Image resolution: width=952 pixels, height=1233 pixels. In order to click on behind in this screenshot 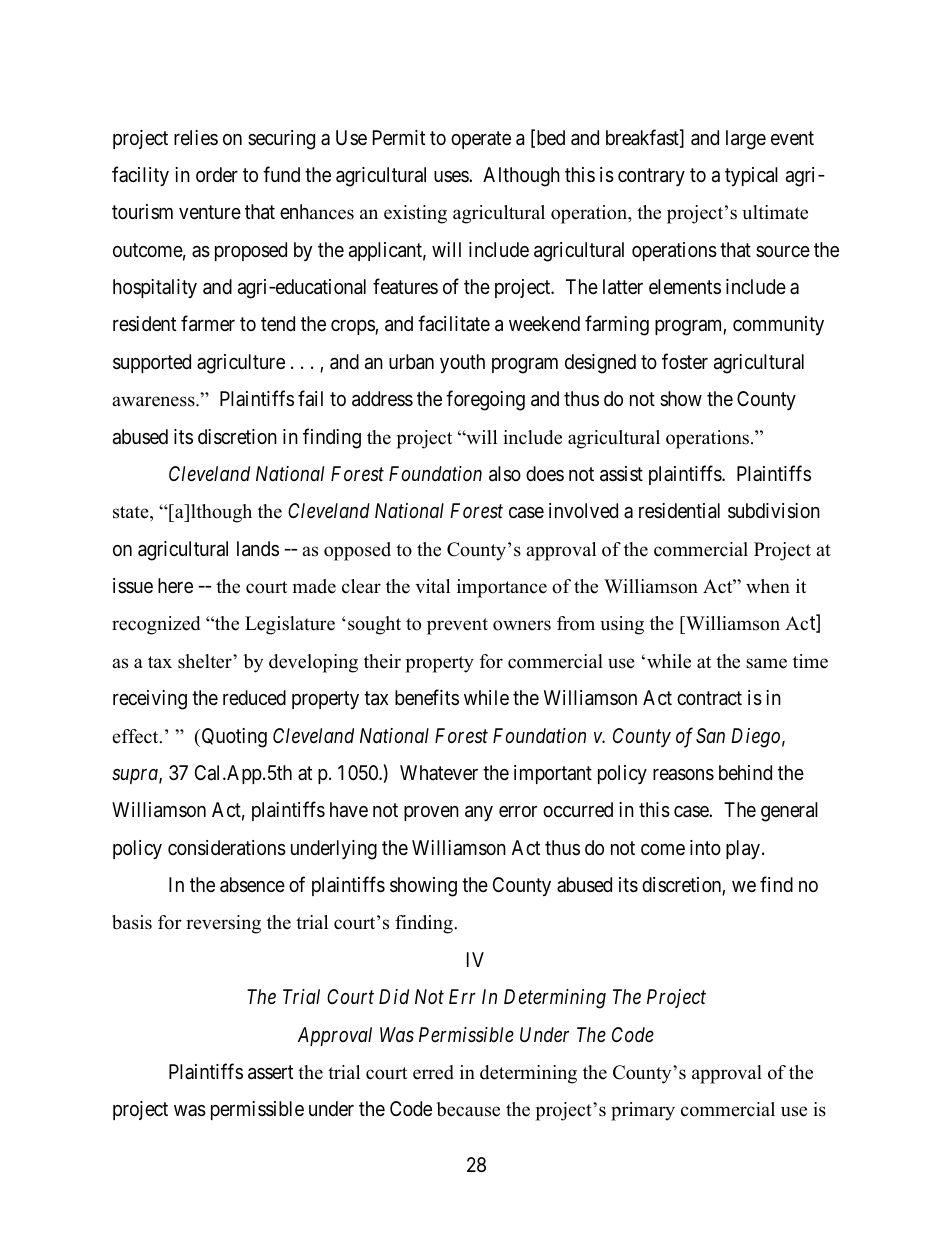, I will do `click(745, 772)`.
